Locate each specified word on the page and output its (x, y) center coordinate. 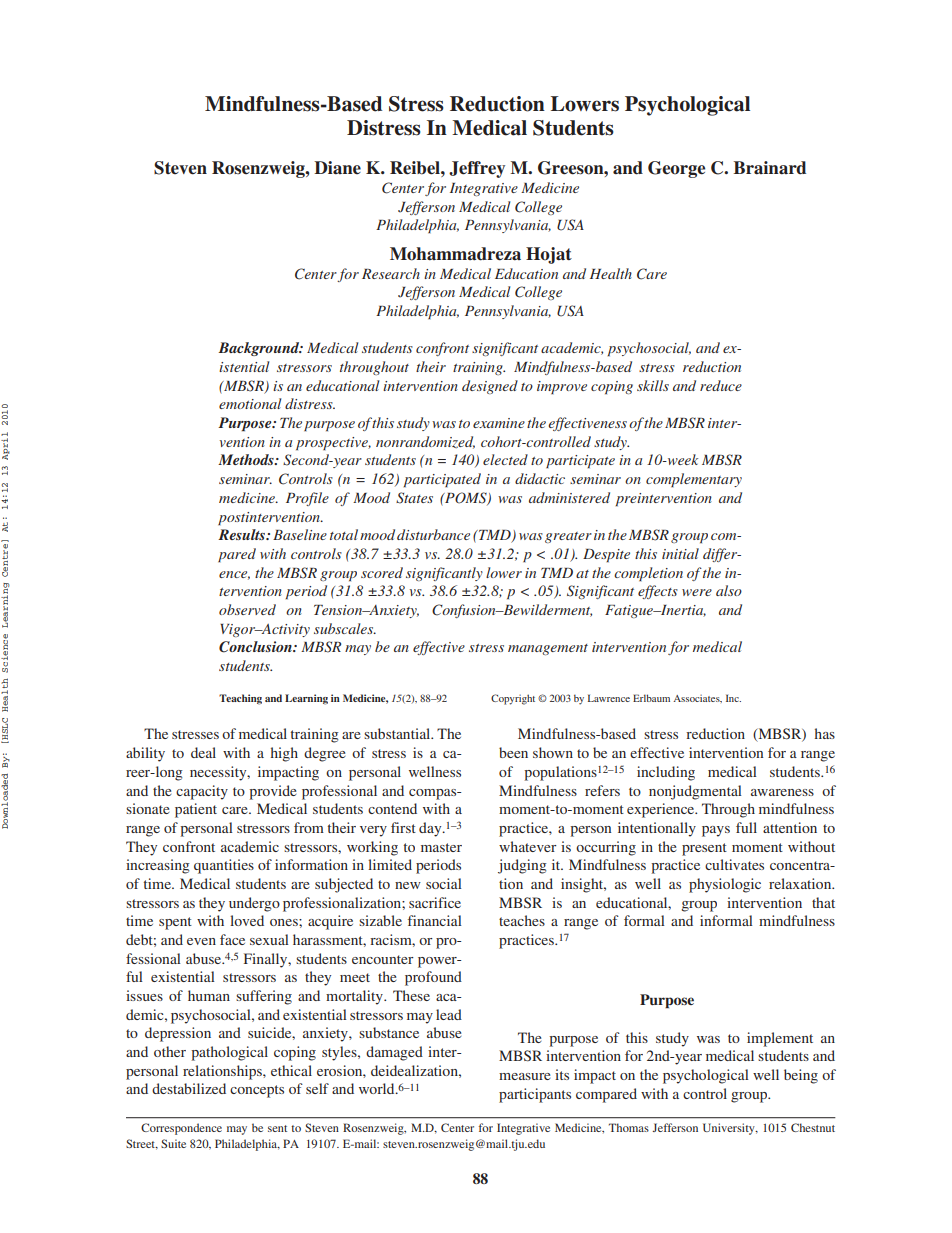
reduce (721, 385)
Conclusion (256, 647)
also (729, 590)
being (801, 1076)
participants (535, 1095)
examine (499, 423)
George (676, 169)
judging (522, 866)
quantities (224, 866)
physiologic (725, 885)
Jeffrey (477, 169)
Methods (247, 459)
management (548, 649)
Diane (337, 168)
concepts (257, 1091)
